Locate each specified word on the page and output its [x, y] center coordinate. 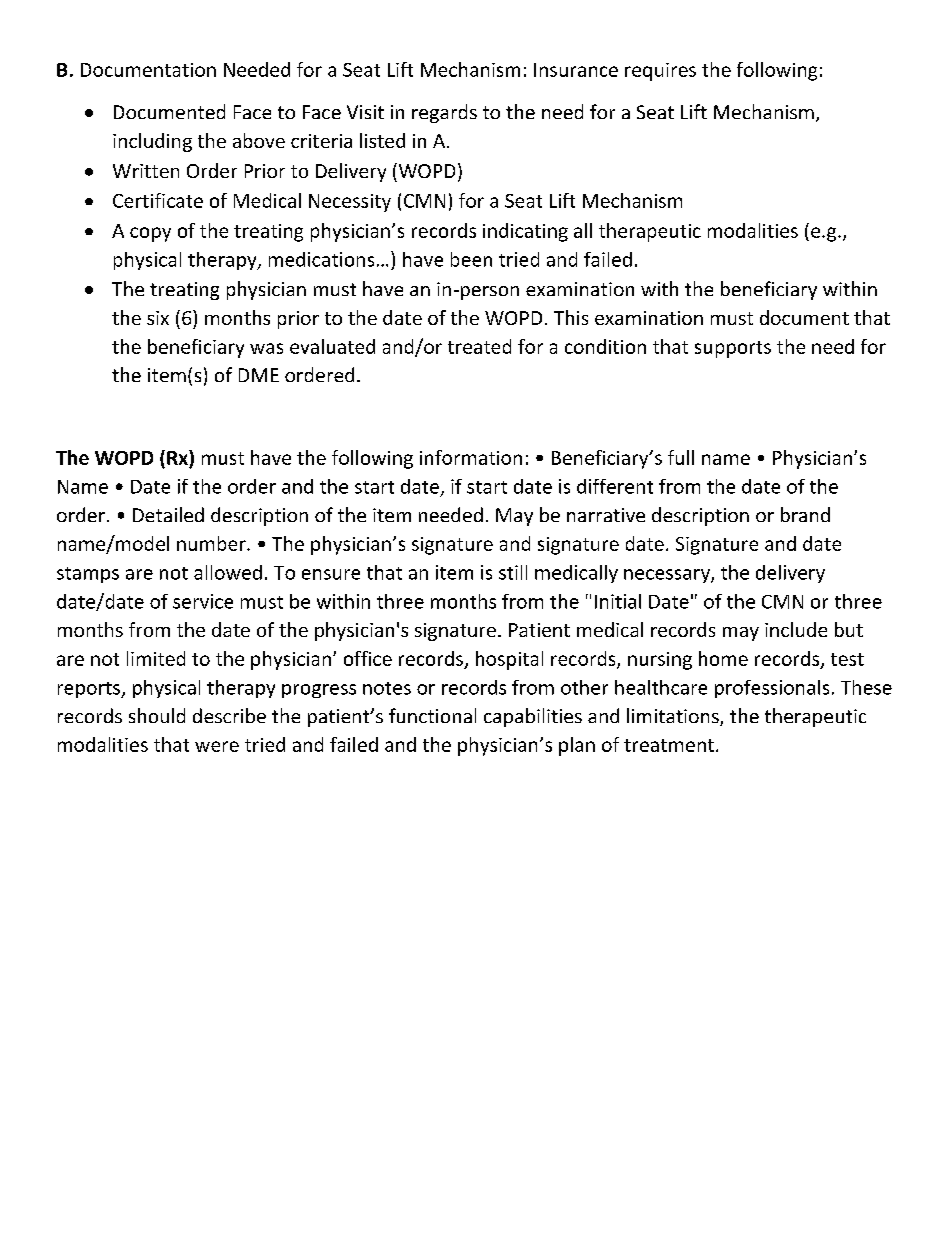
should [157, 715]
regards [444, 113]
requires [660, 72]
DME [259, 375]
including [152, 142]
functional [432, 715]
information [471, 457]
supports [733, 349]
